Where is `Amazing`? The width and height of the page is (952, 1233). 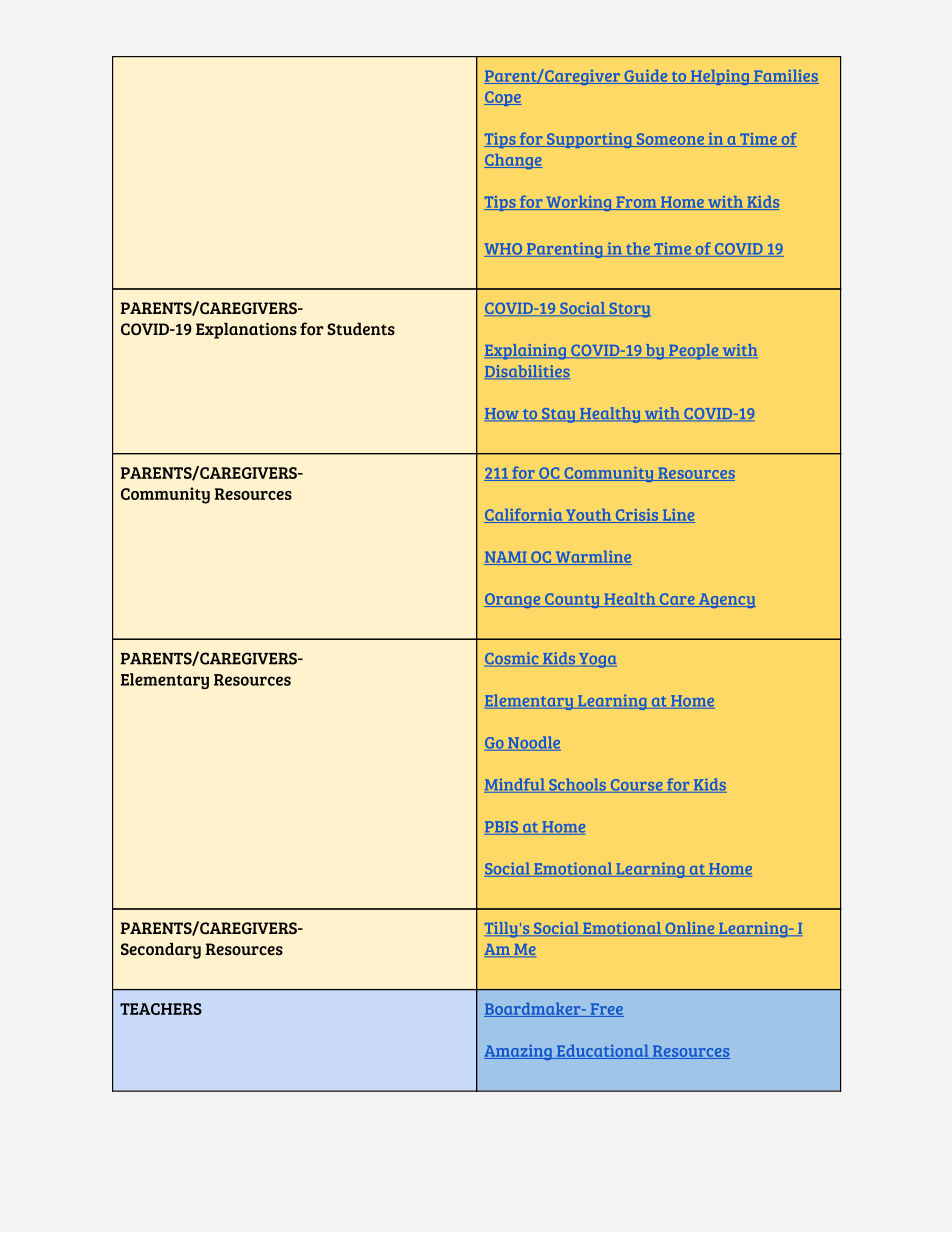
Amazing is located at coordinates (519, 1052).
